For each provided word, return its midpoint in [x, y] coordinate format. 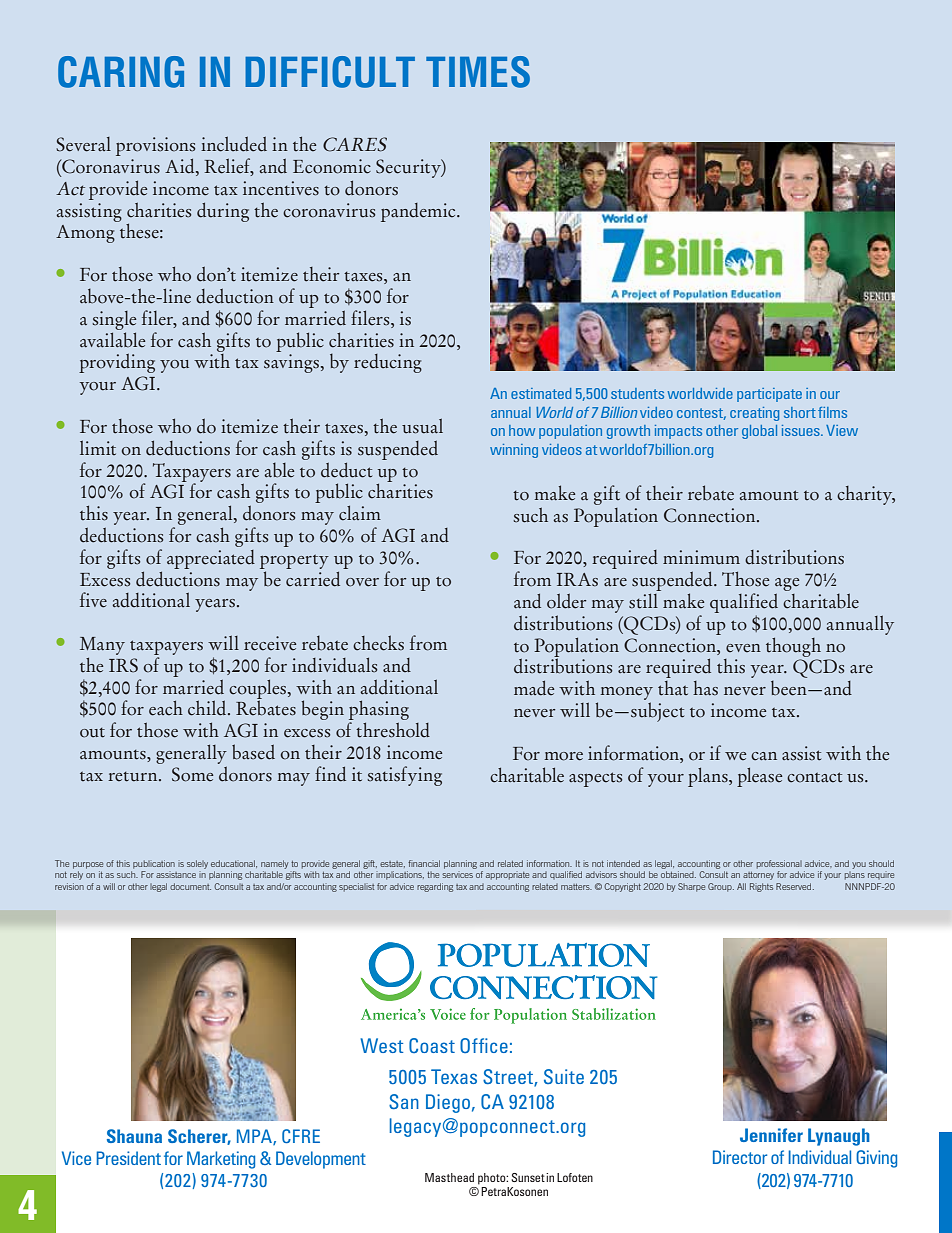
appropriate [507, 876]
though [793, 647]
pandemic [419, 212]
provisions [155, 146]
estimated [541, 393]
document [190, 886]
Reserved [795, 886]
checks [378, 643]
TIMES [478, 72]
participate [769, 395]
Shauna [134, 1136]
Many [102, 647]
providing [117, 363]
